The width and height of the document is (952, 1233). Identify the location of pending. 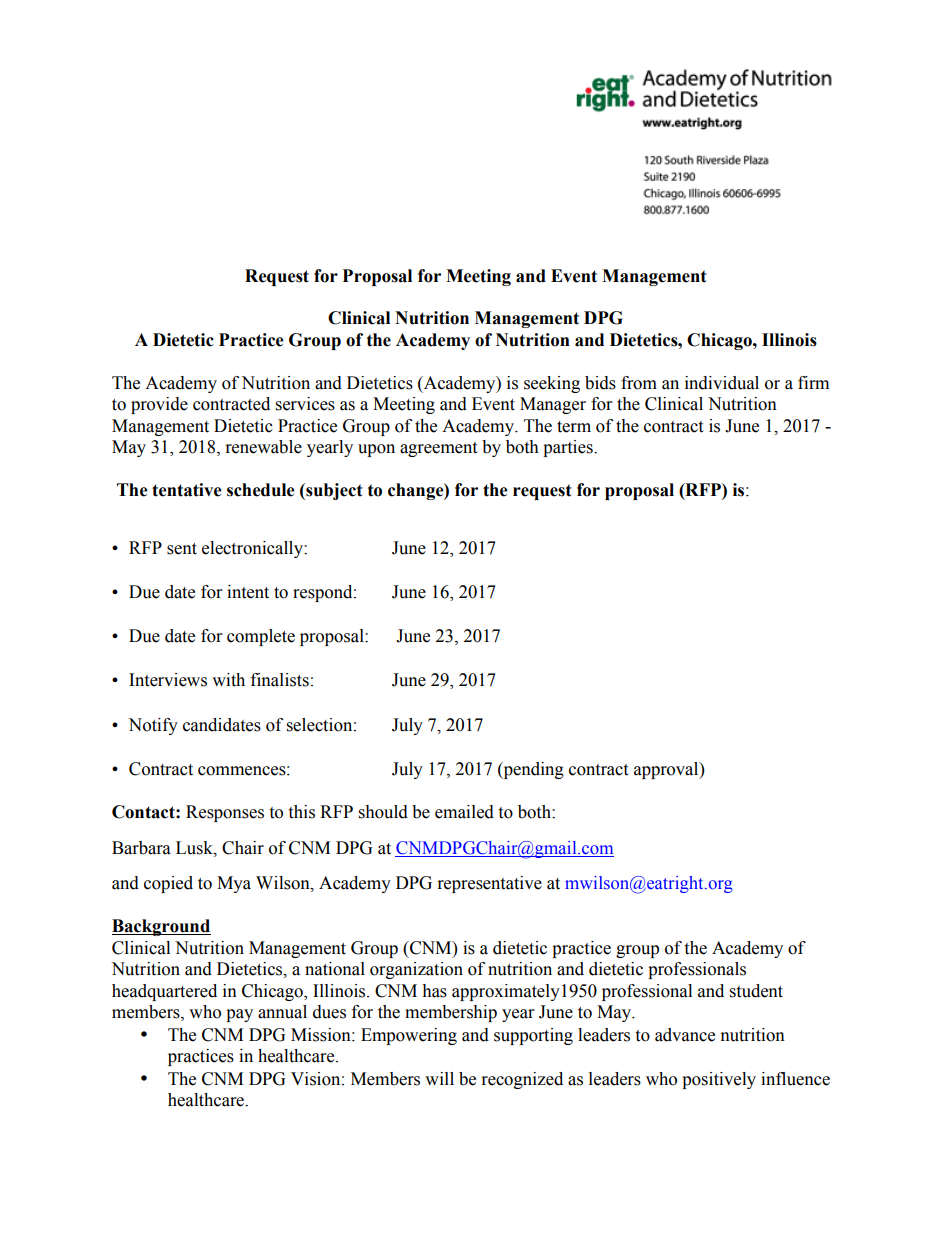
(532, 770).
